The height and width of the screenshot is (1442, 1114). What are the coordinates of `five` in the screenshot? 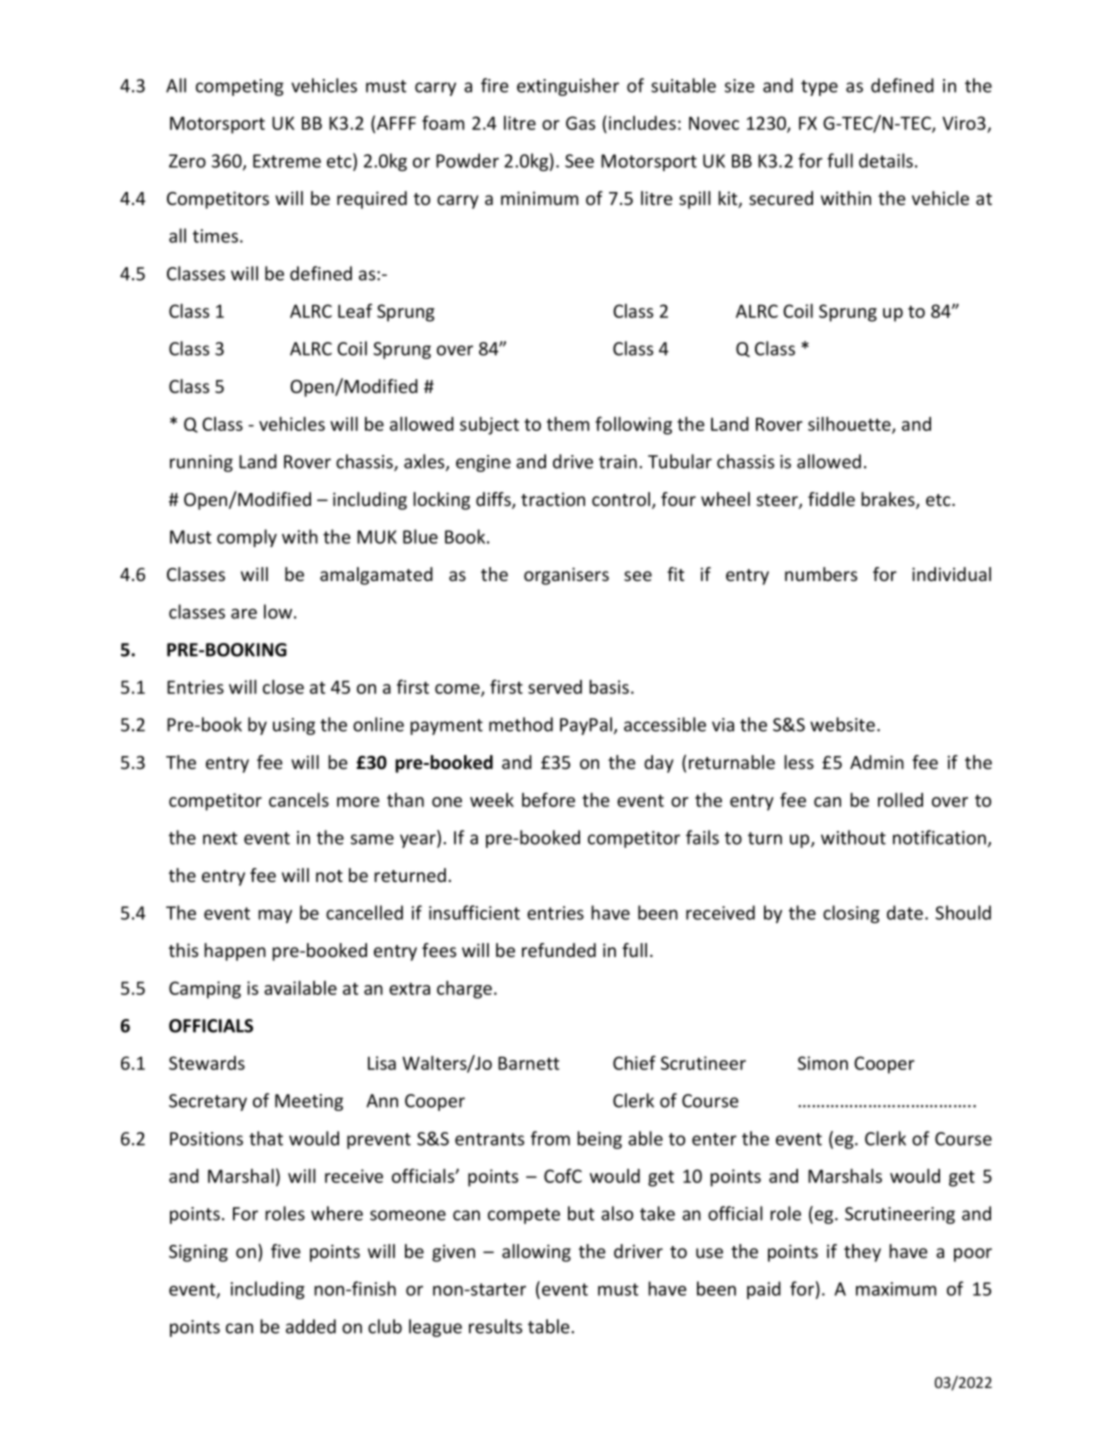 It's located at (286, 1251).
